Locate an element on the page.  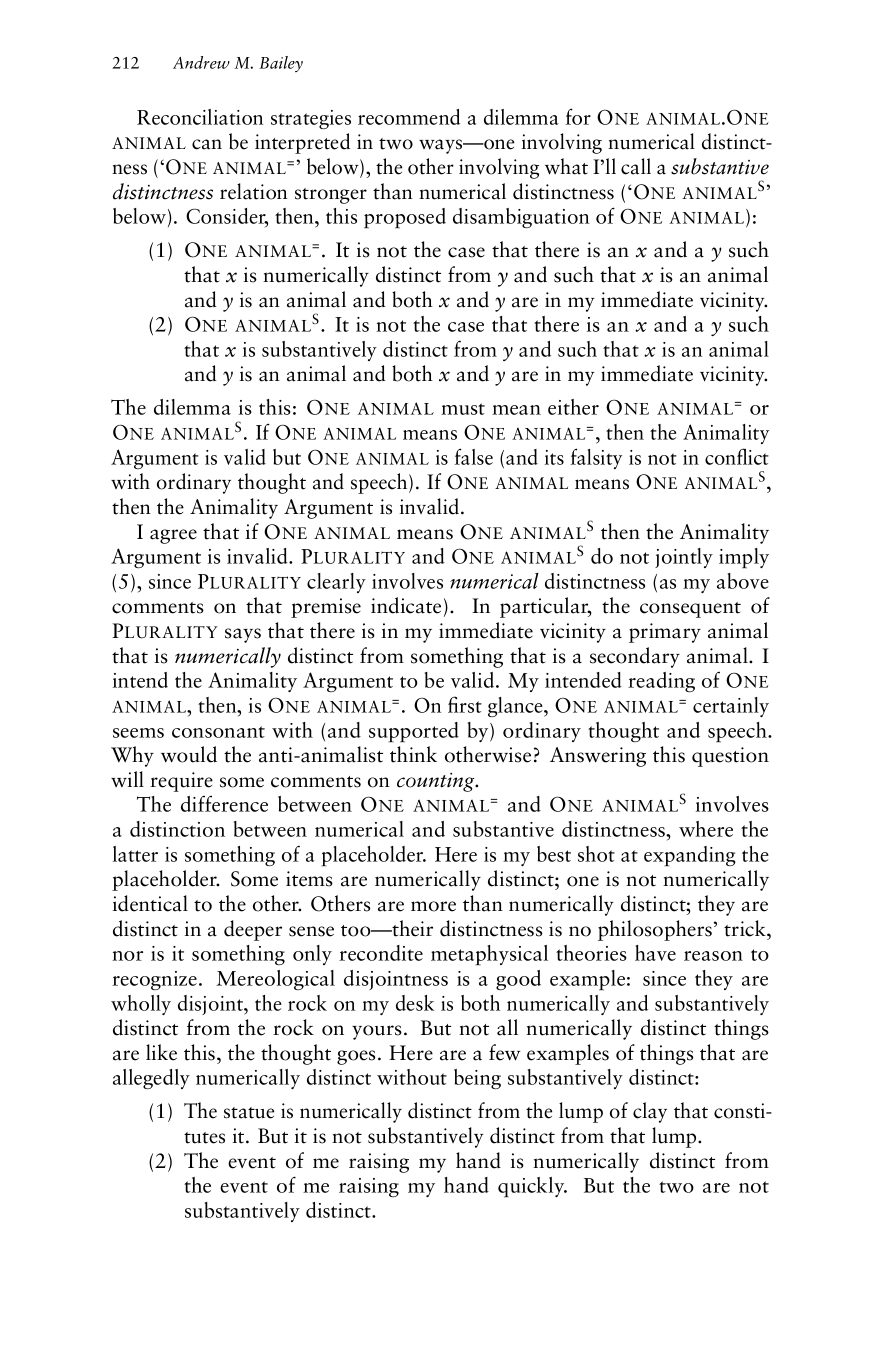
primary is located at coordinates (665, 633).
